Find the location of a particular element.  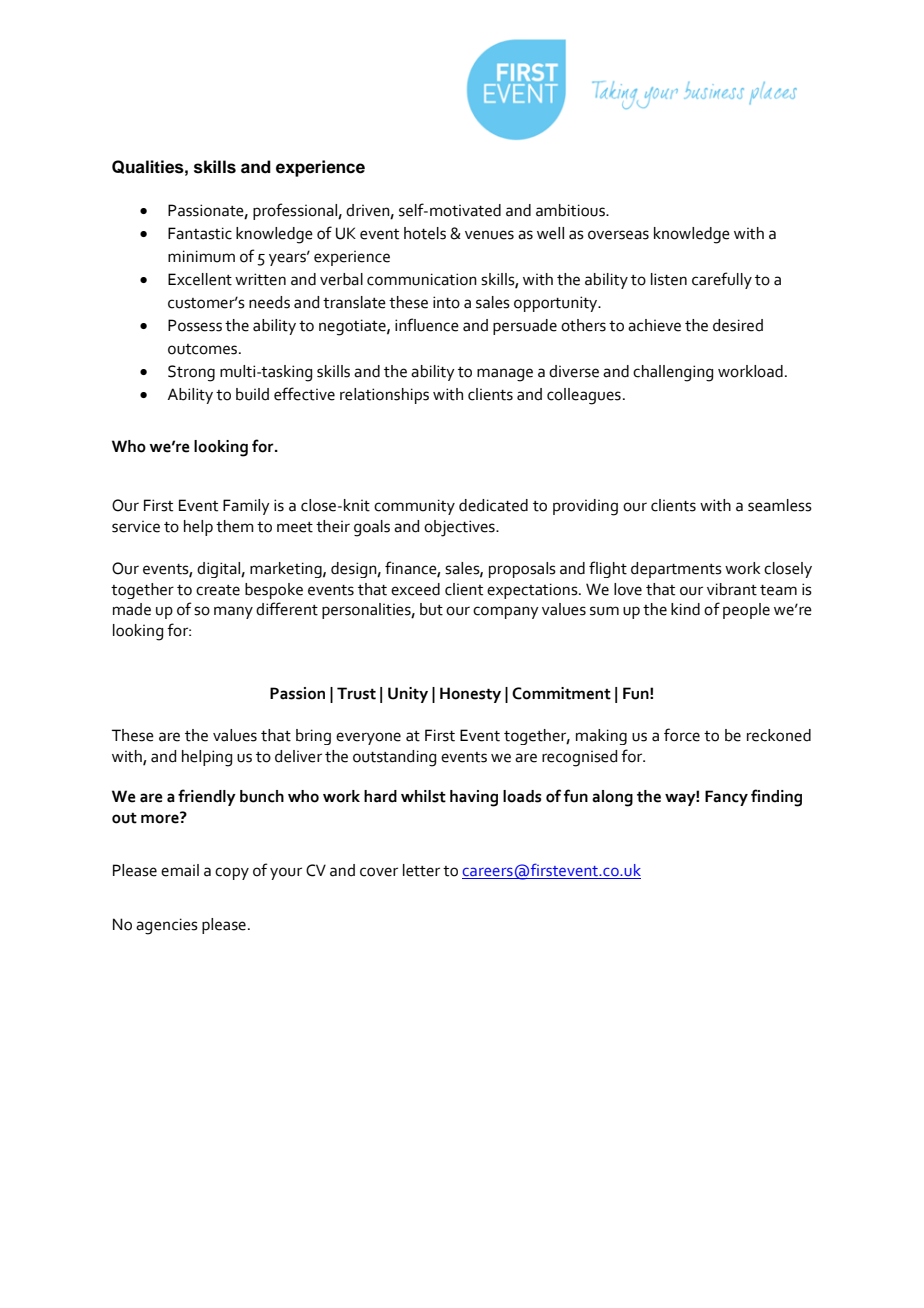

seamless is located at coordinates (780, 505).
